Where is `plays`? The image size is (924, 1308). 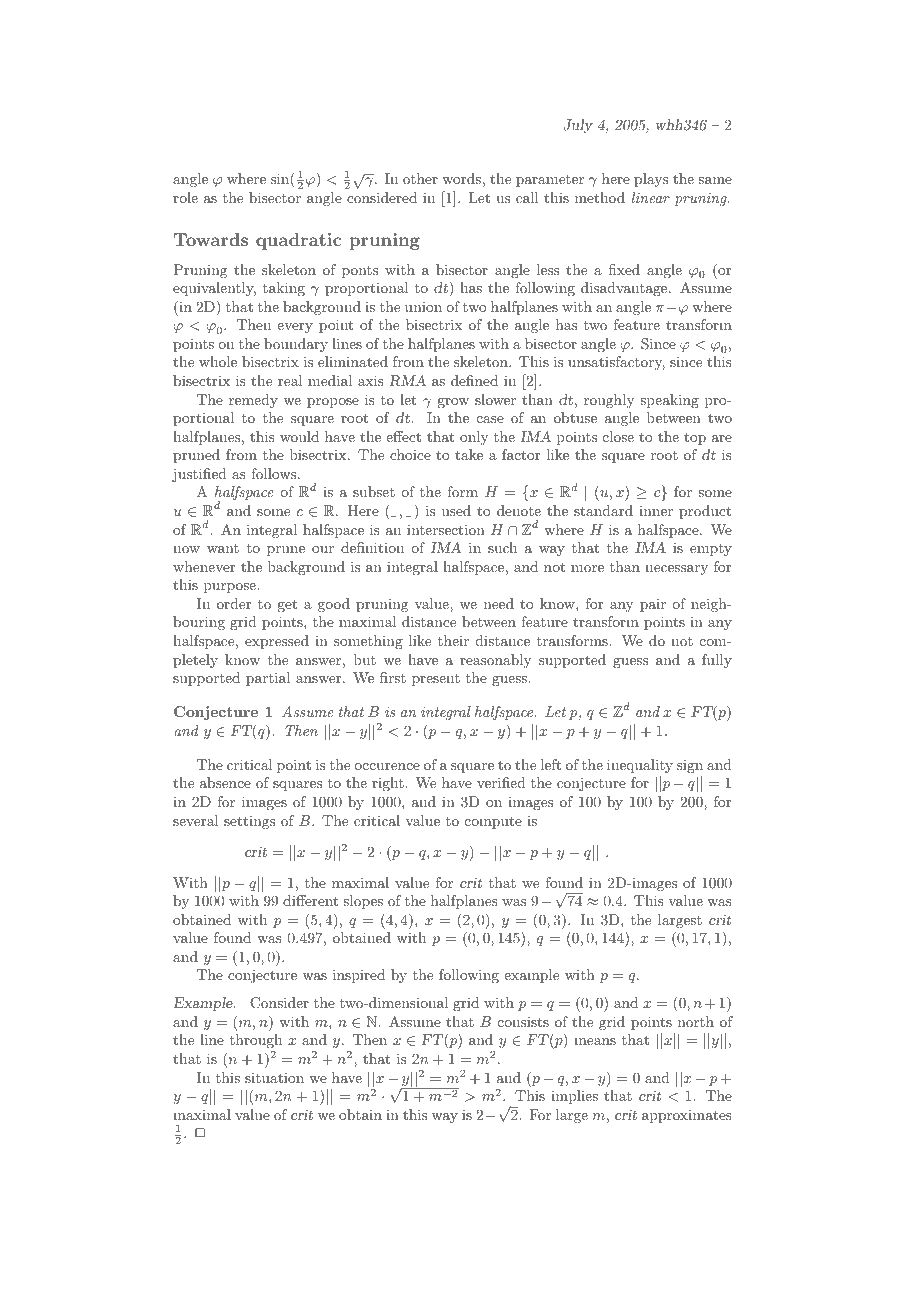 plays is located at coordinates (651, 180).
